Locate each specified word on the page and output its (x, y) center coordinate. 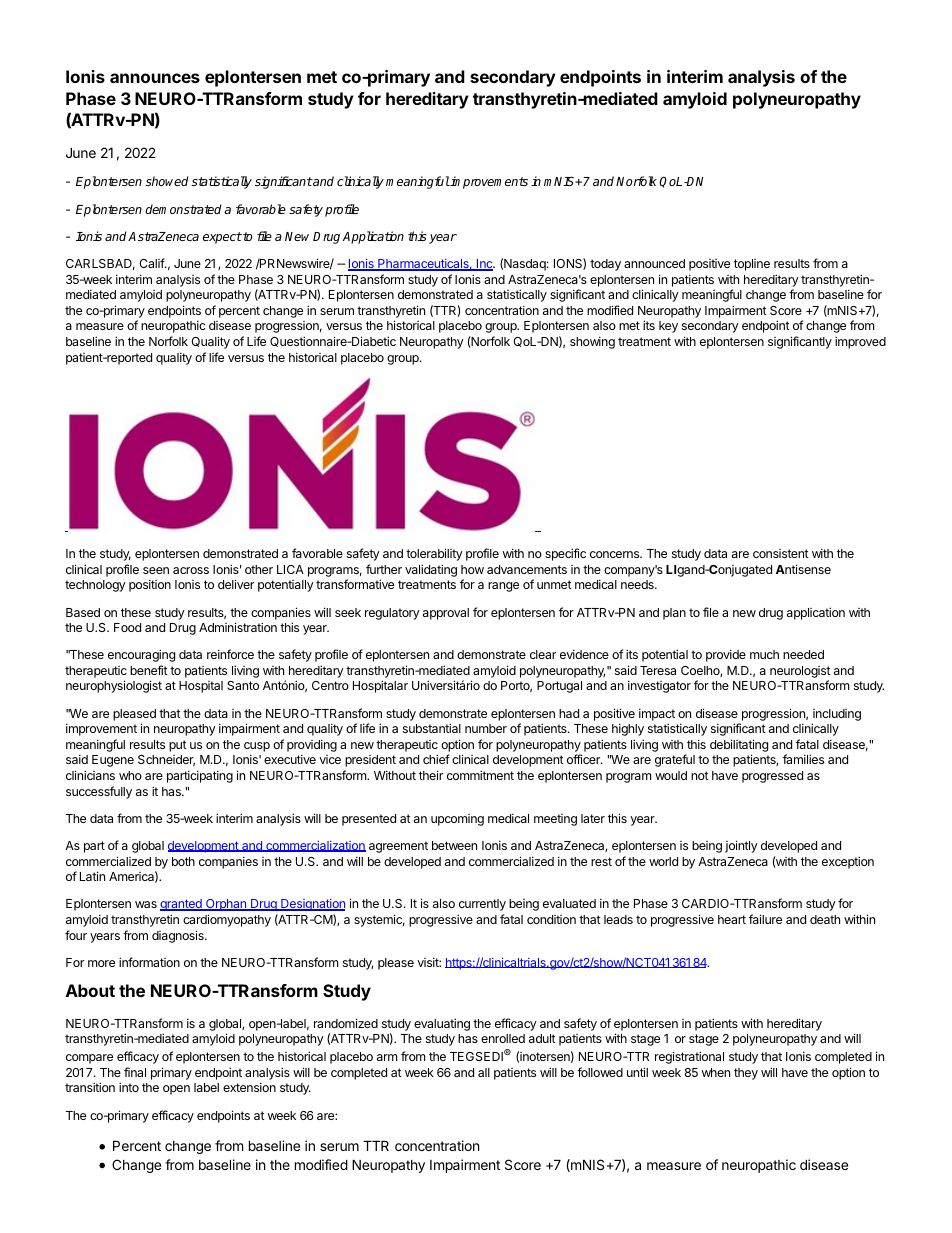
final (135, 1072)
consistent (781, 553)
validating (431, 570)
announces (155, 78)
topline (752, 265)
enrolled (503, 1038)
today (605, 265)
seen (156, 570)
